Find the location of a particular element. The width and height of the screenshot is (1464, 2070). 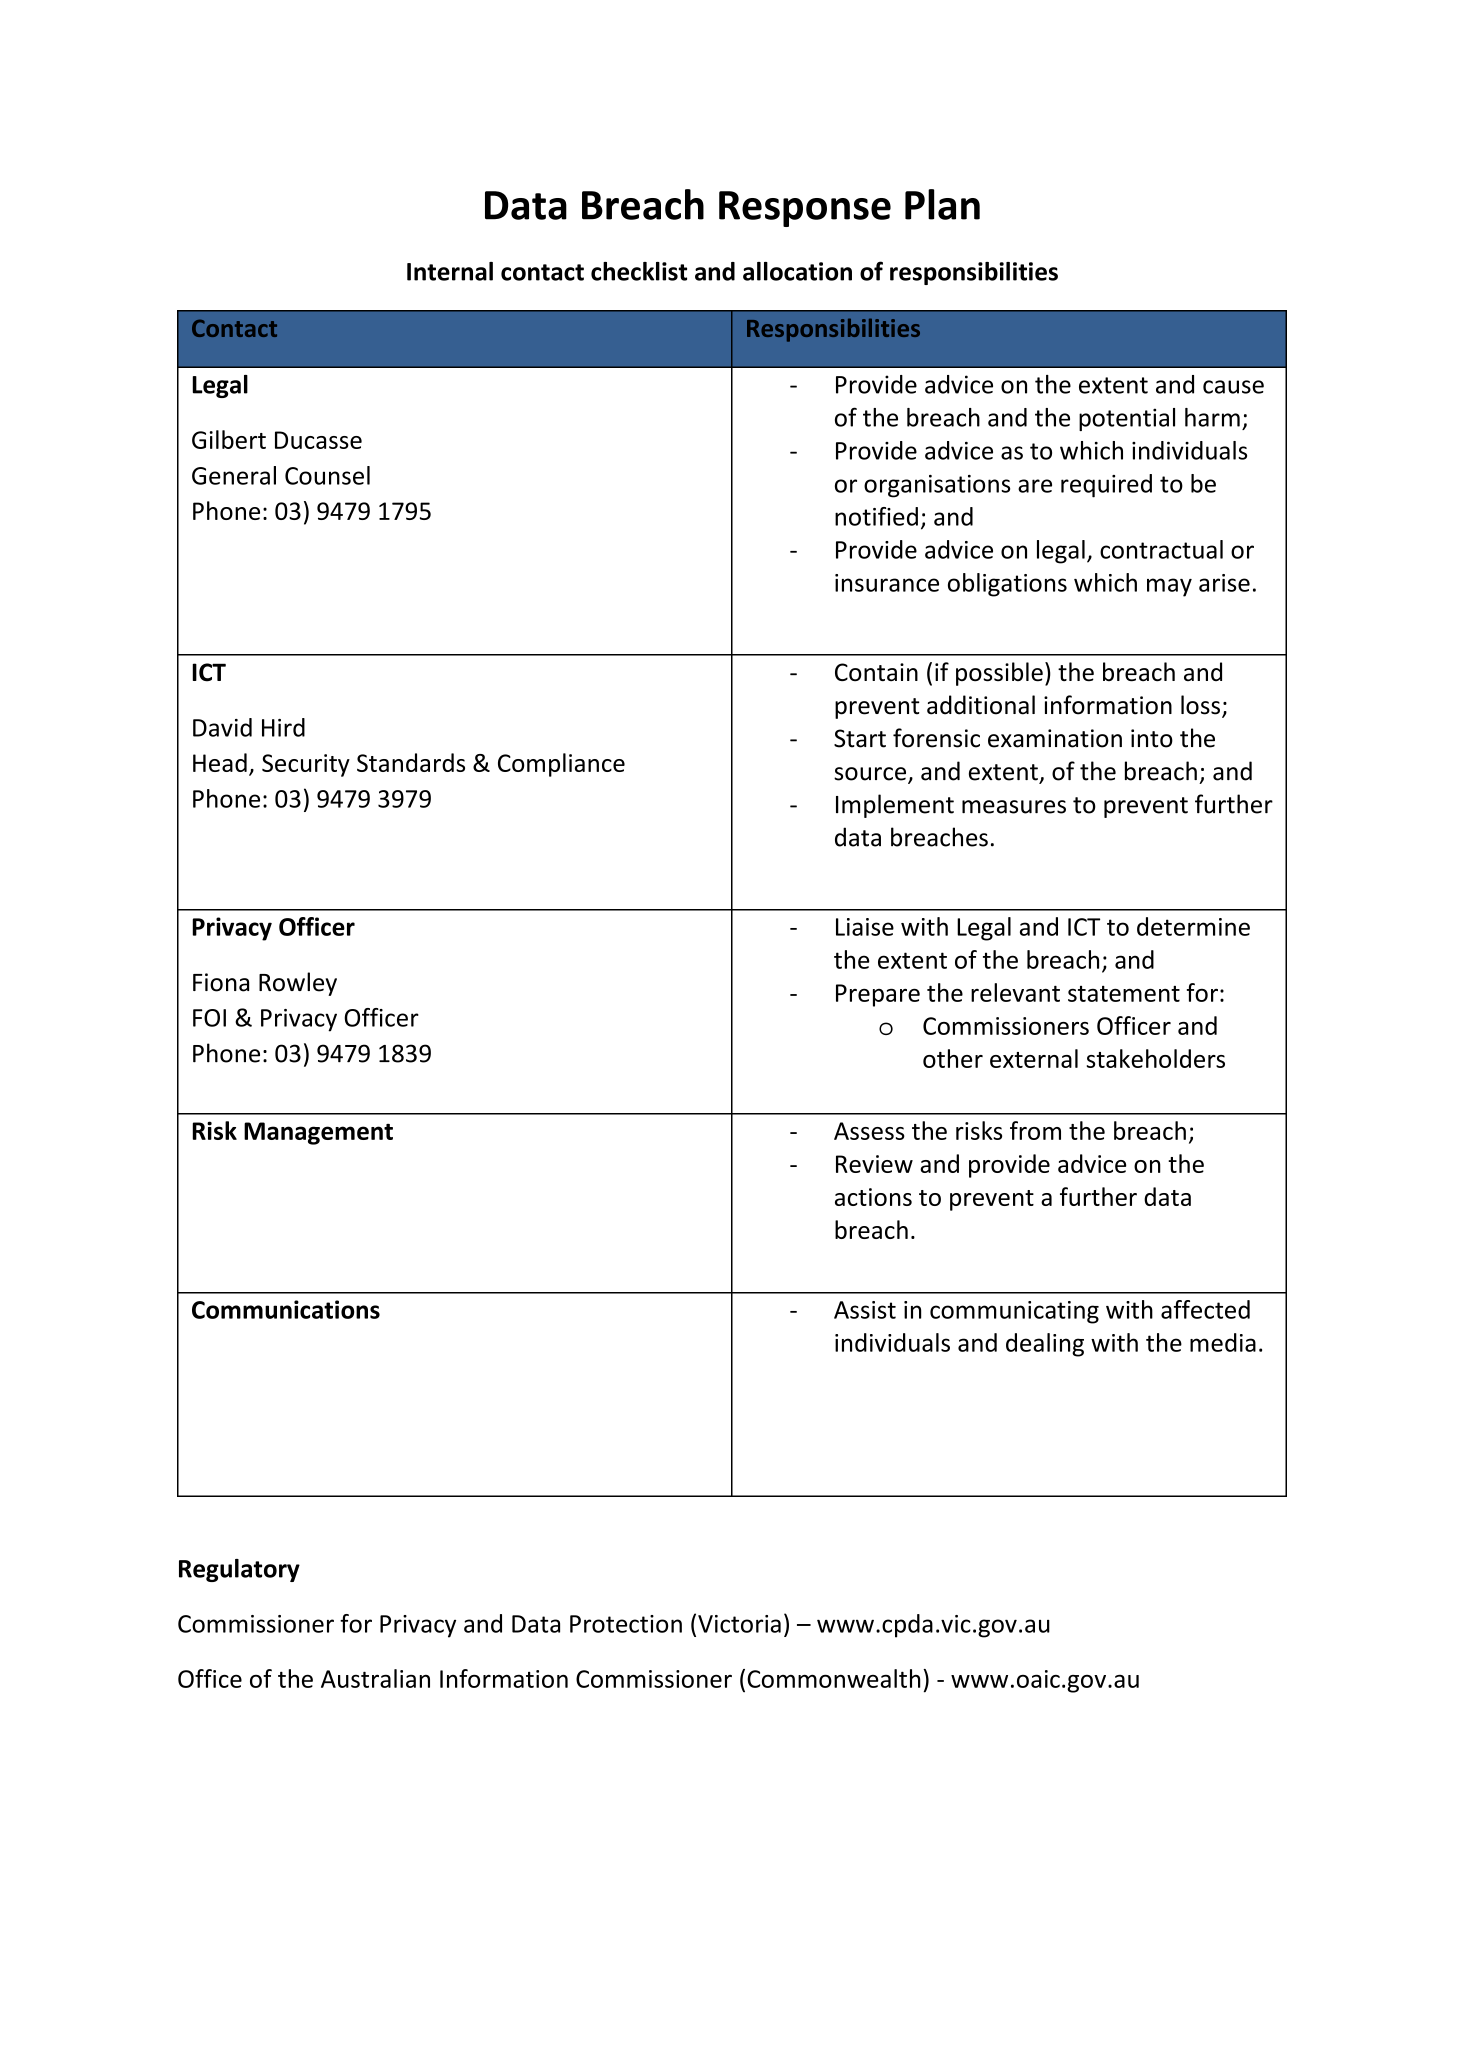

may is located at coordinates (1169, 587).
